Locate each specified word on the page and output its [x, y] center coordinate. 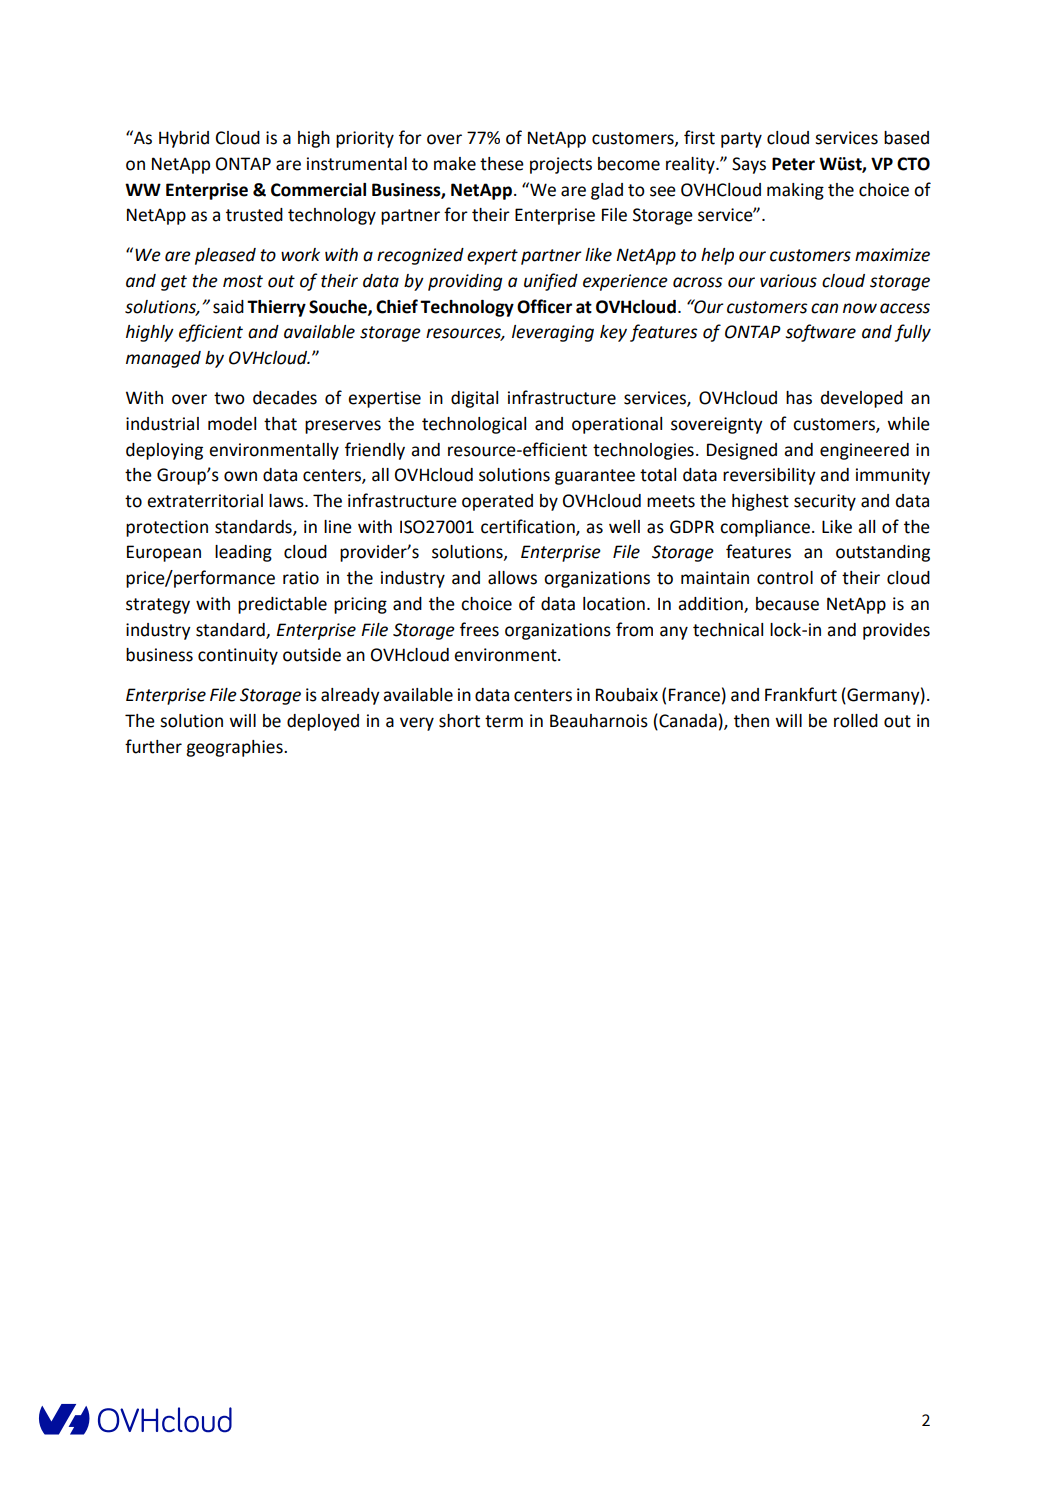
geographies [235, 748]
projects [561, 165]
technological [474, 425]
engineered [864, 451]
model [232, 424]
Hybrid [184, 139]
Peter [793, 164]
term [504, 721]
